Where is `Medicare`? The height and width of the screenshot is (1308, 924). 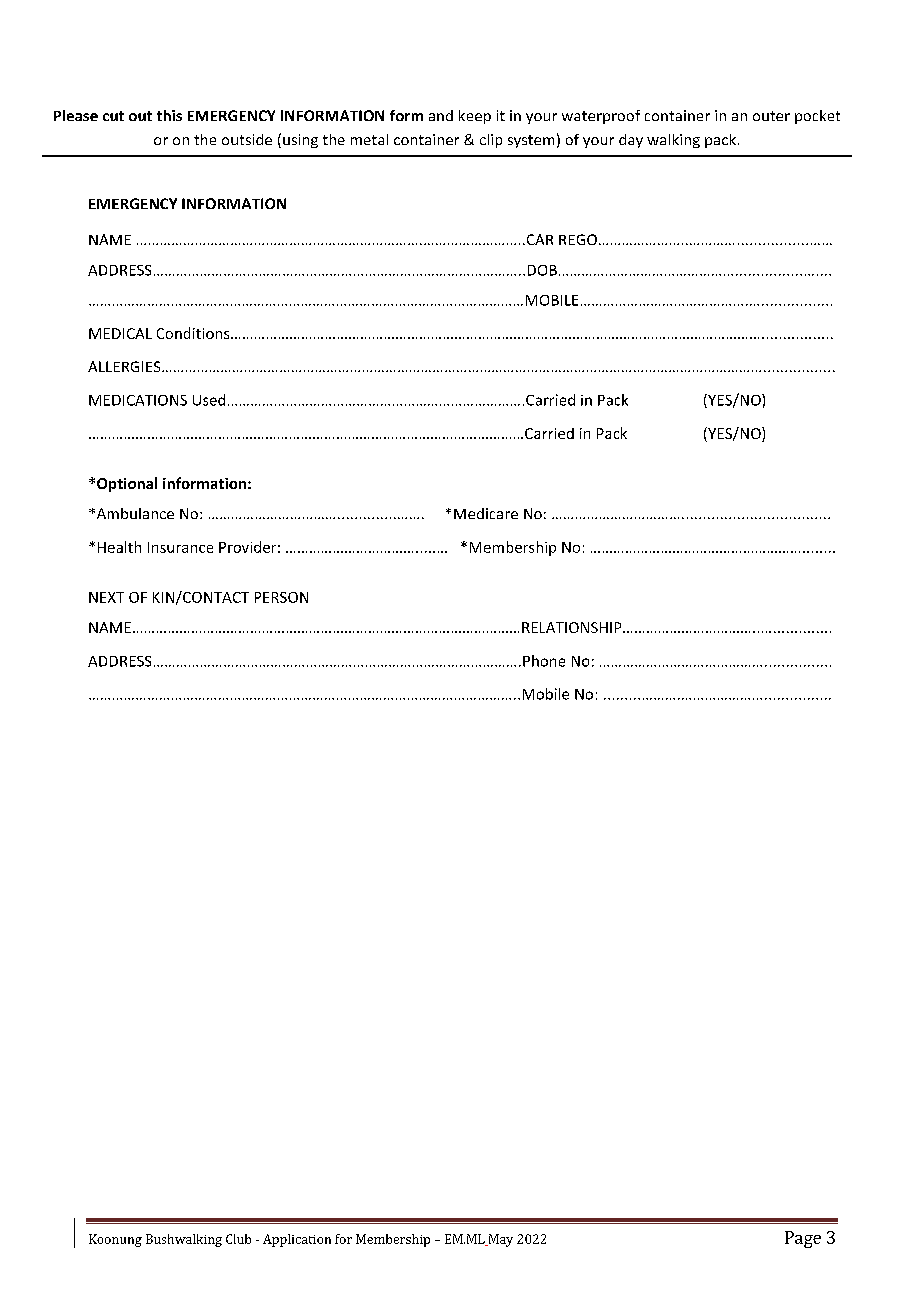 Medicare is located at coordinates (486, 513).
